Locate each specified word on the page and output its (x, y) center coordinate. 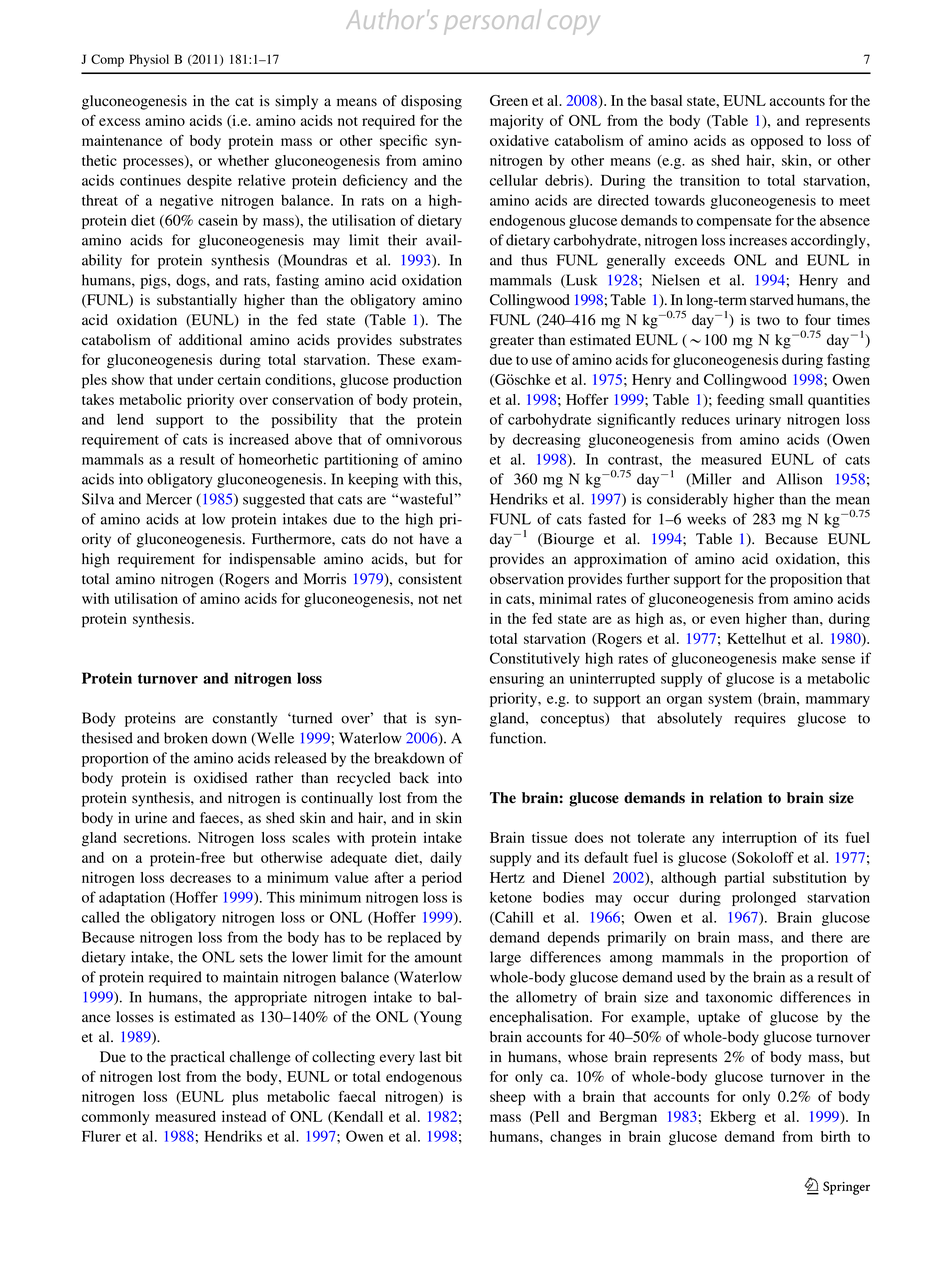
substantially (197, 301)
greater (512, 342)
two (768, 321)
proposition (806, 580)
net (452, 599)
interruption (759, 839)
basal (666, 100)
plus (245, 1098)
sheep (508, 1098)
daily (446, 859)
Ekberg (733, 1118)
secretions (156, 837)
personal (492, 22)
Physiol (149, 60)
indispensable (272, 560)
